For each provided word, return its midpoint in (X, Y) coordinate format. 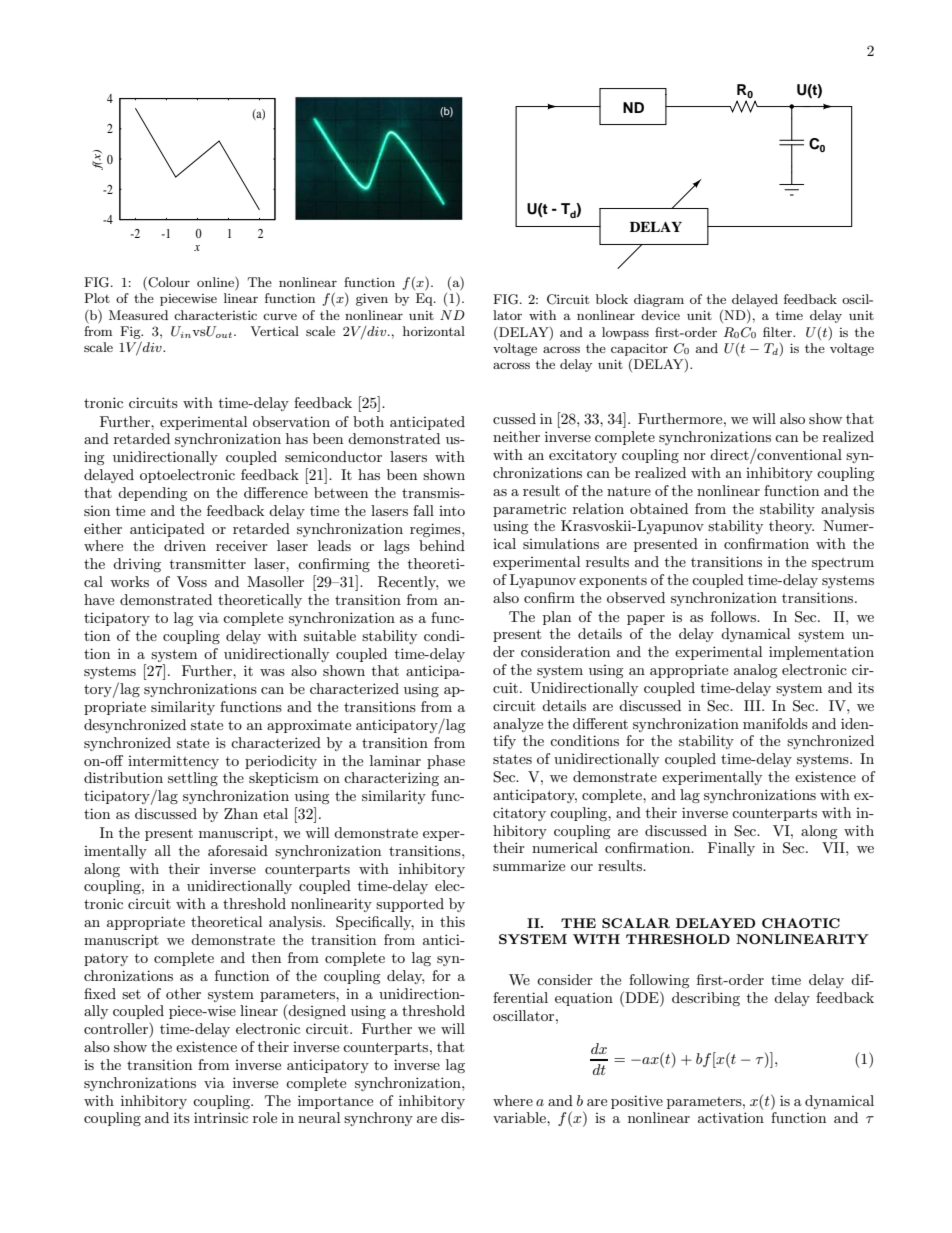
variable (520, 1117)
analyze (518, 725)
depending (153, 494)
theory (791, 527)
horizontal (434, 331)
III (753, 705)
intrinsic (221, 1117)
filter (778, 332)
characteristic (215, 315)
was (272, 672)
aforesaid (238, 850)
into (452, 511)
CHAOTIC (801, 923)
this (452, 921)
